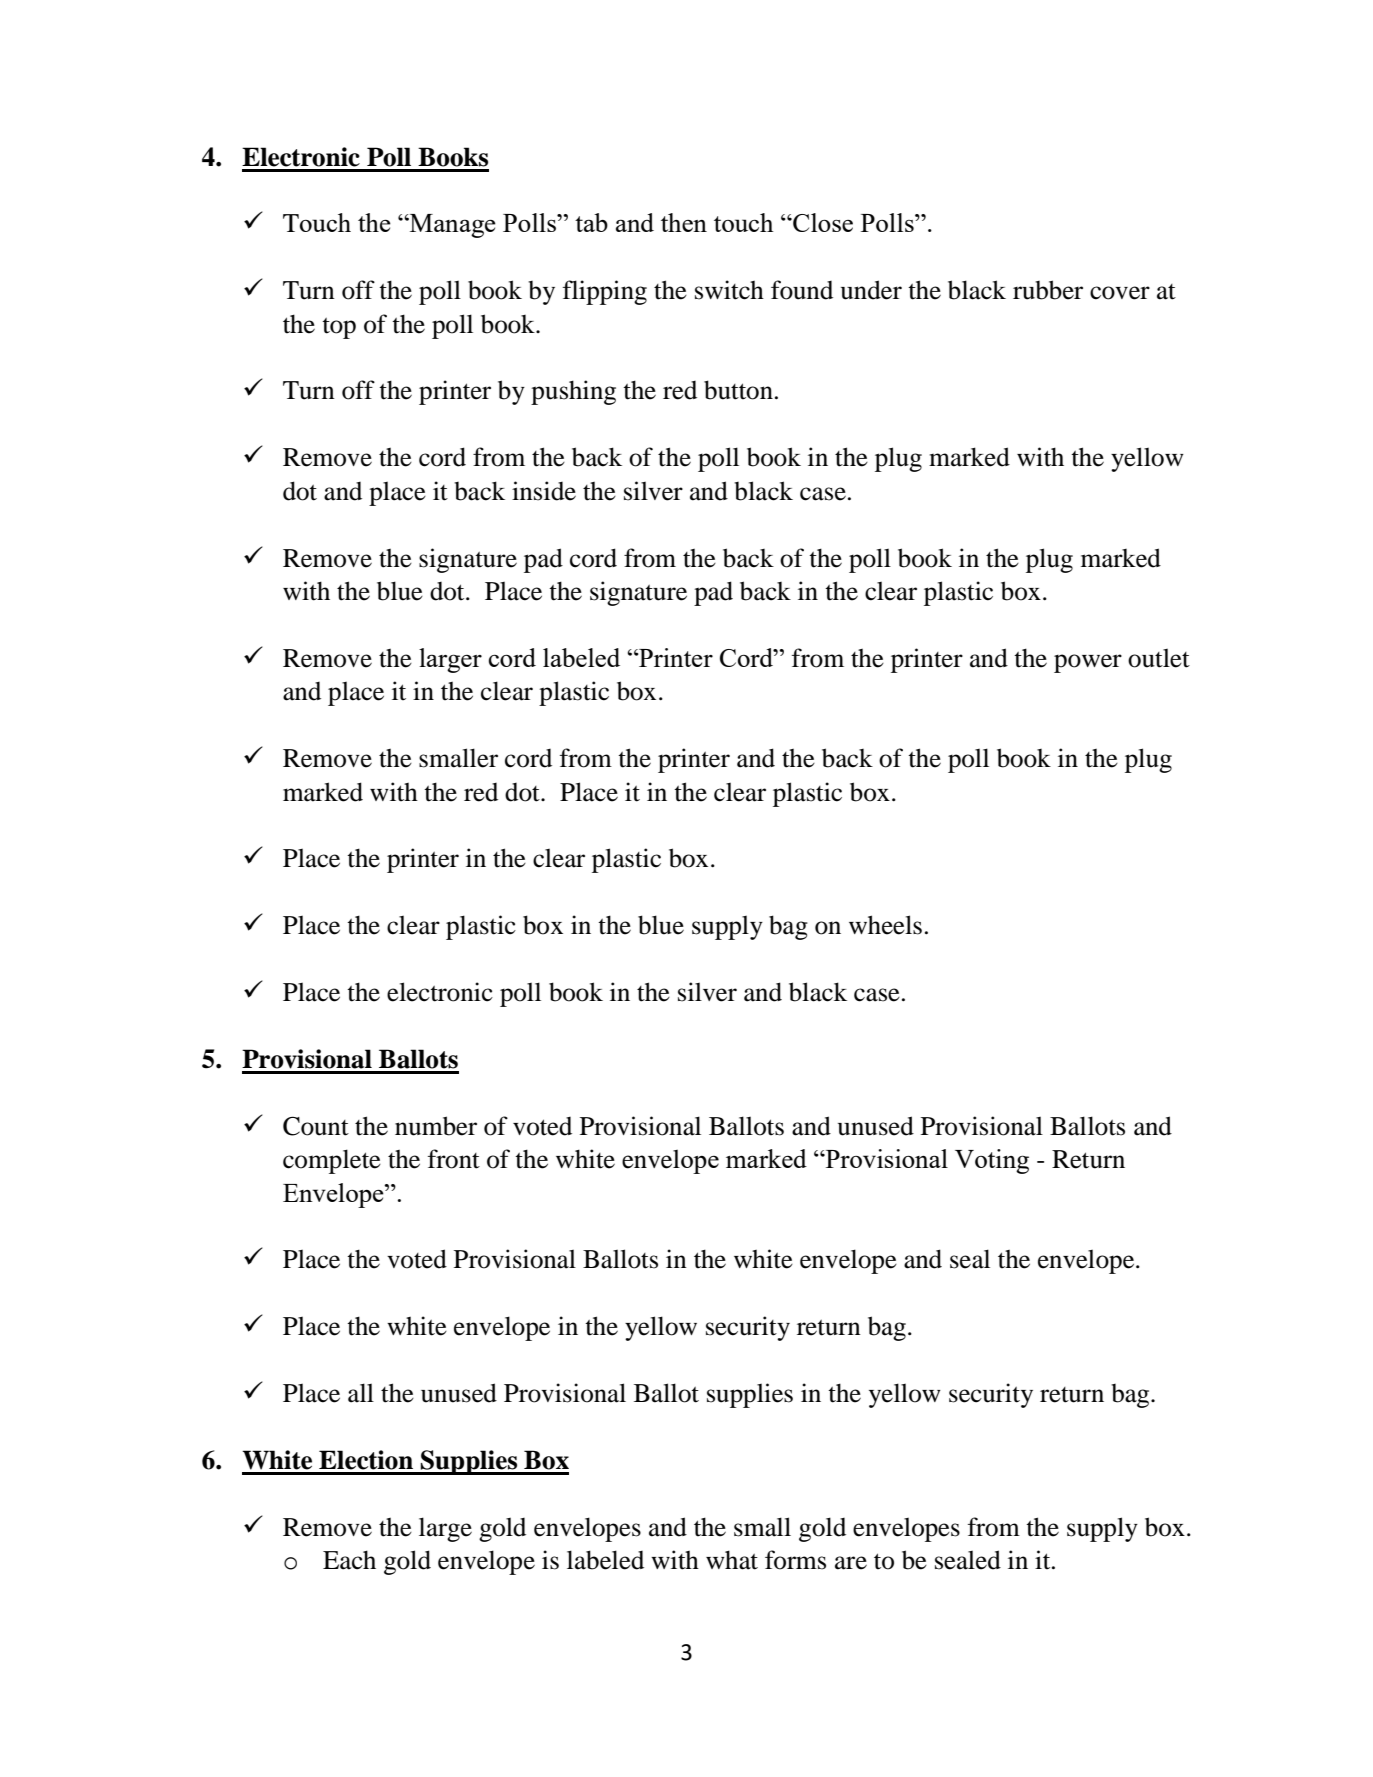 The width and height of the screenshot is (1373, 1777). I want to click on switch, so click(729, 290).
